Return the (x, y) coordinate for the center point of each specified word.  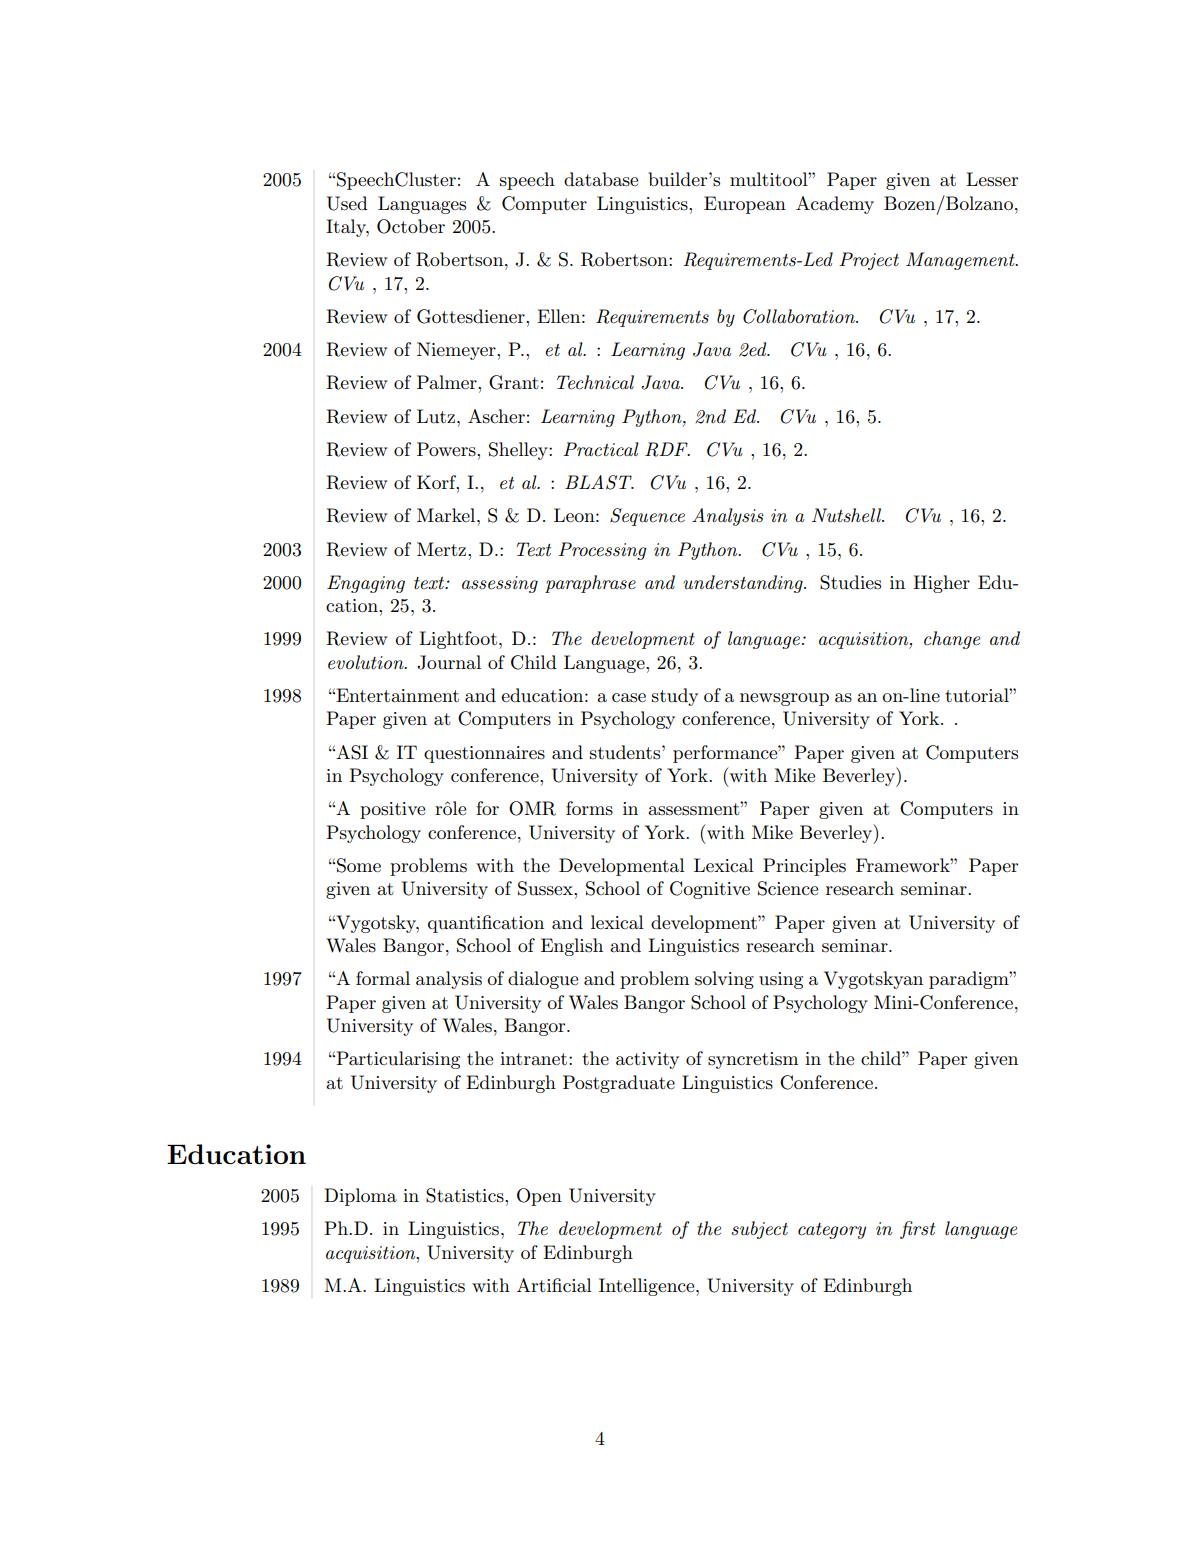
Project (869, 261)
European (745, 205)
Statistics (466, 1195)
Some (359, 865)
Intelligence (648, 1287)
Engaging (366, 584)
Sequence (647, 517)
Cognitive (710, 890)
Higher (941, 584)
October (411, 226)
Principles (804, 867)
